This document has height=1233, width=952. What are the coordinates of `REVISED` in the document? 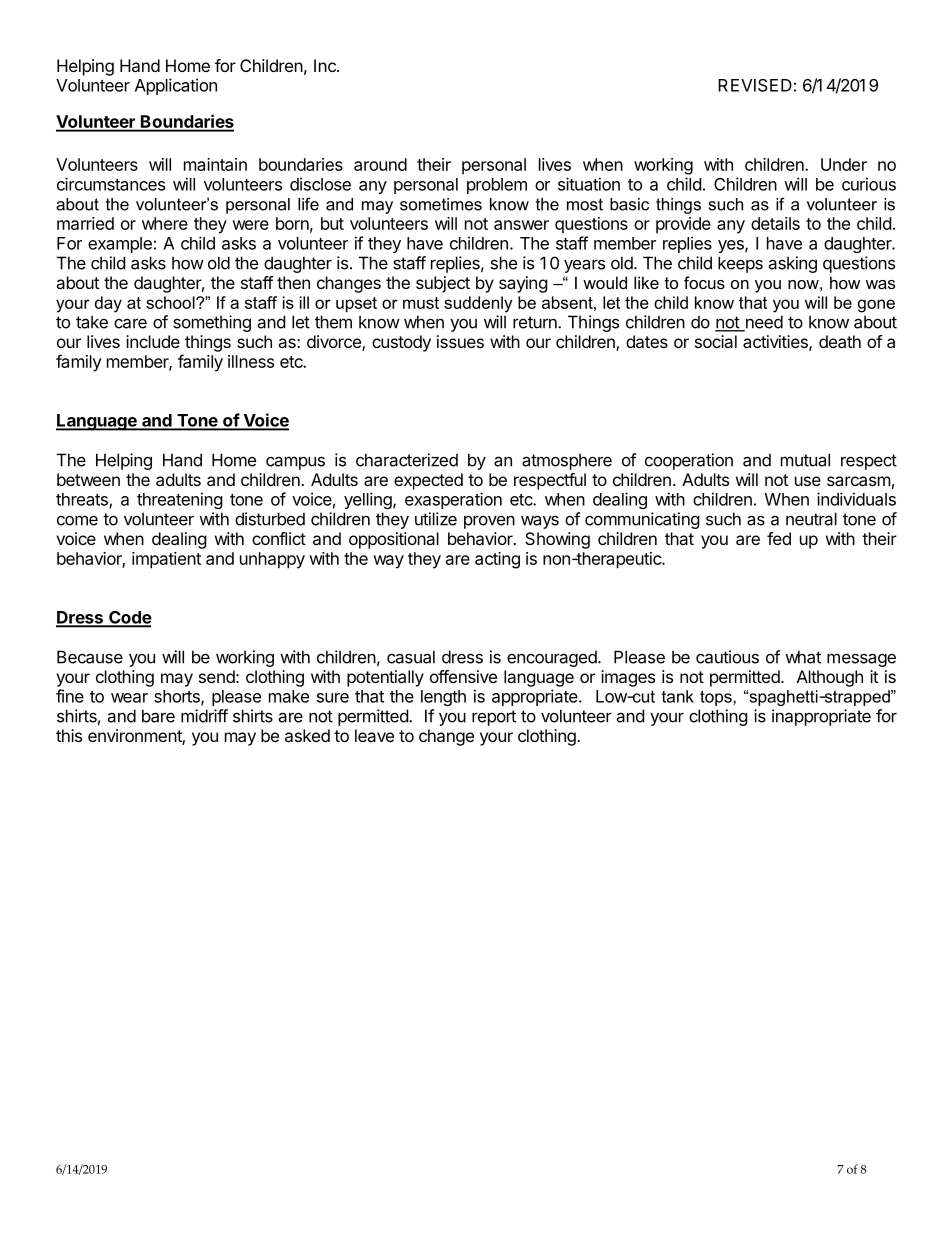 It's located at (755, 85).
